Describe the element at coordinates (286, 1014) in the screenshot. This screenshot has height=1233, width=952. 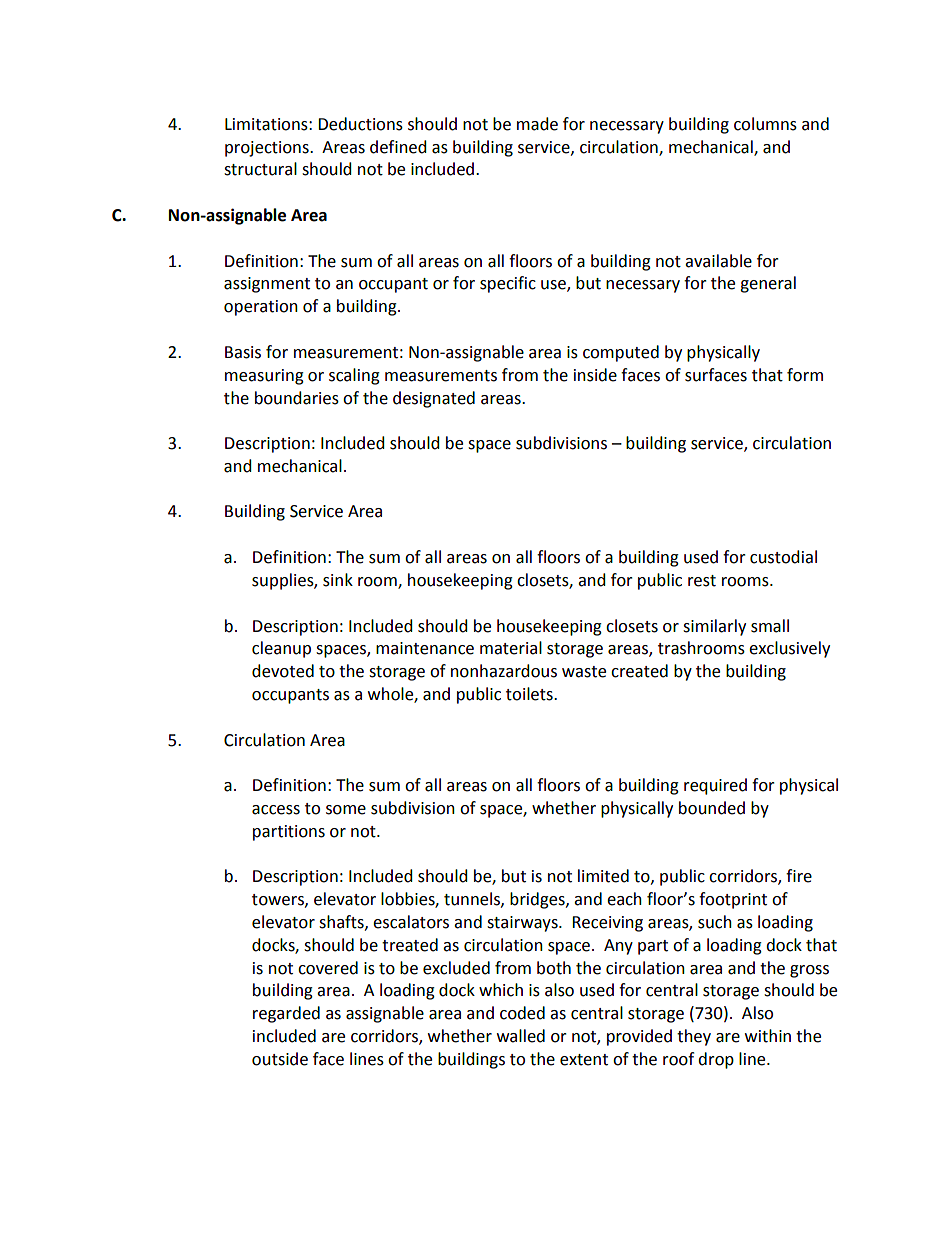
I see `regarded` at that location.
